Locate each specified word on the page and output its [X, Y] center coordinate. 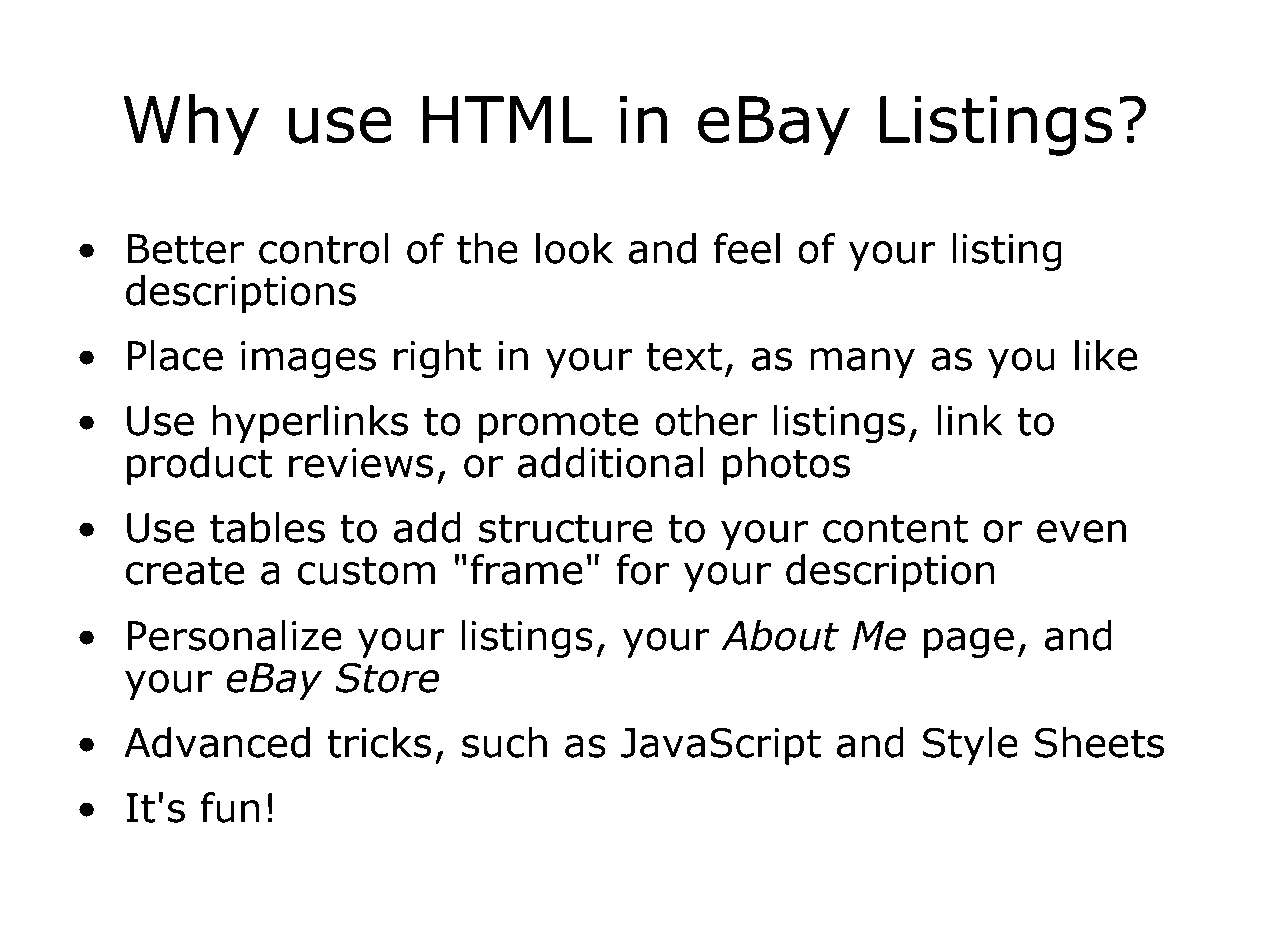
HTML [508, 119]
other [706, 420]
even [1081, 531]
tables [267, 527]
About [780, 635]
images [308, 359]
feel [747, 248]
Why [191, 125]
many [862, 363]
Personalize [234, 635]
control [324, 248]
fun [230, 807]
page [969, 643]
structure [566, 528]
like [1106, 355]
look [574, 248]
